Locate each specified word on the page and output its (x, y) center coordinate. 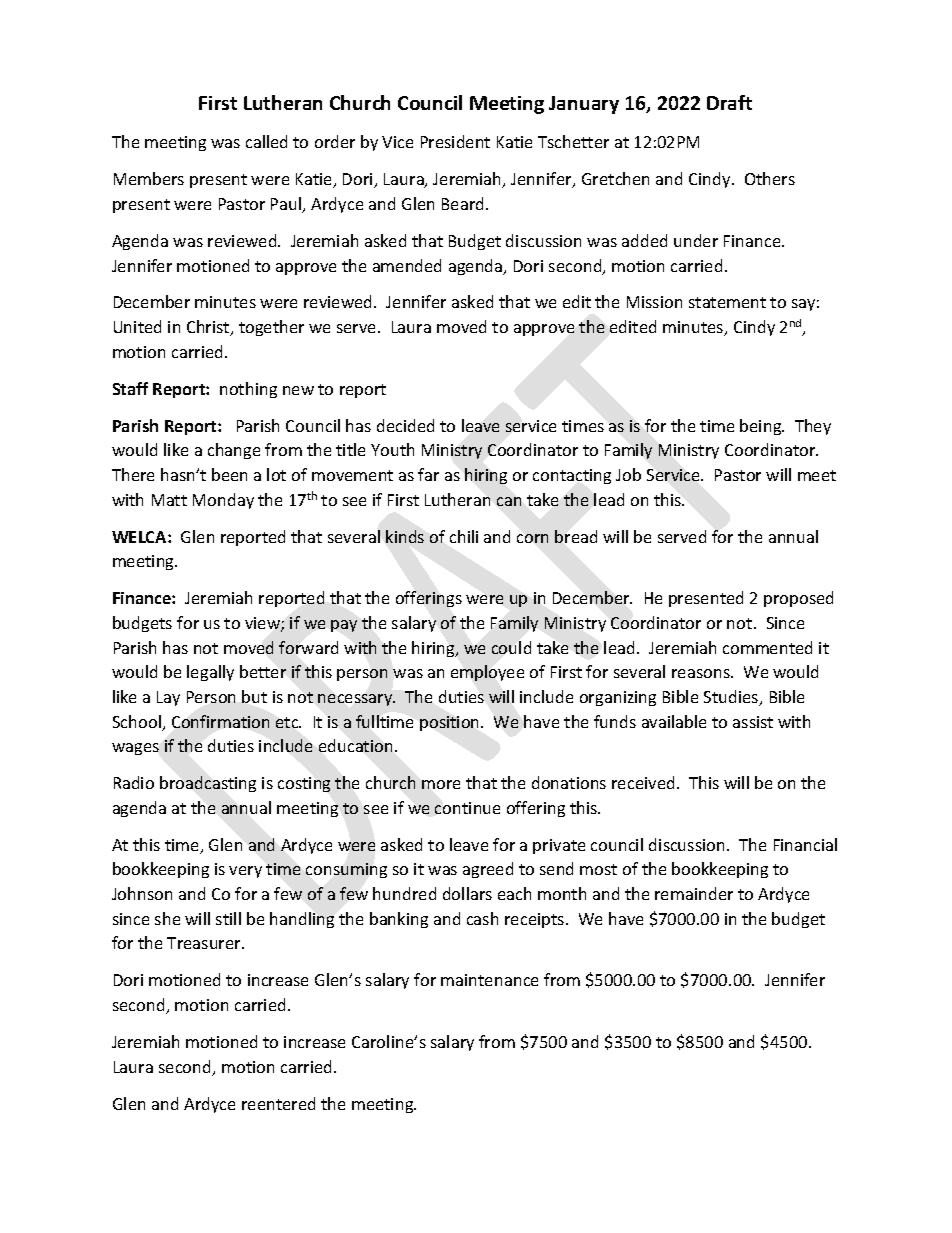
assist (753, 722)
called (266, 141)
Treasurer (205, 943)
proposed (798, 599)
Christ (209, 328)
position (451, 723)
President (455, 141)
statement (727, 302)
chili (464, 536)
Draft (729, 102)
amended (407, 265)
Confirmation (220, 721)
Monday (223, 501)
